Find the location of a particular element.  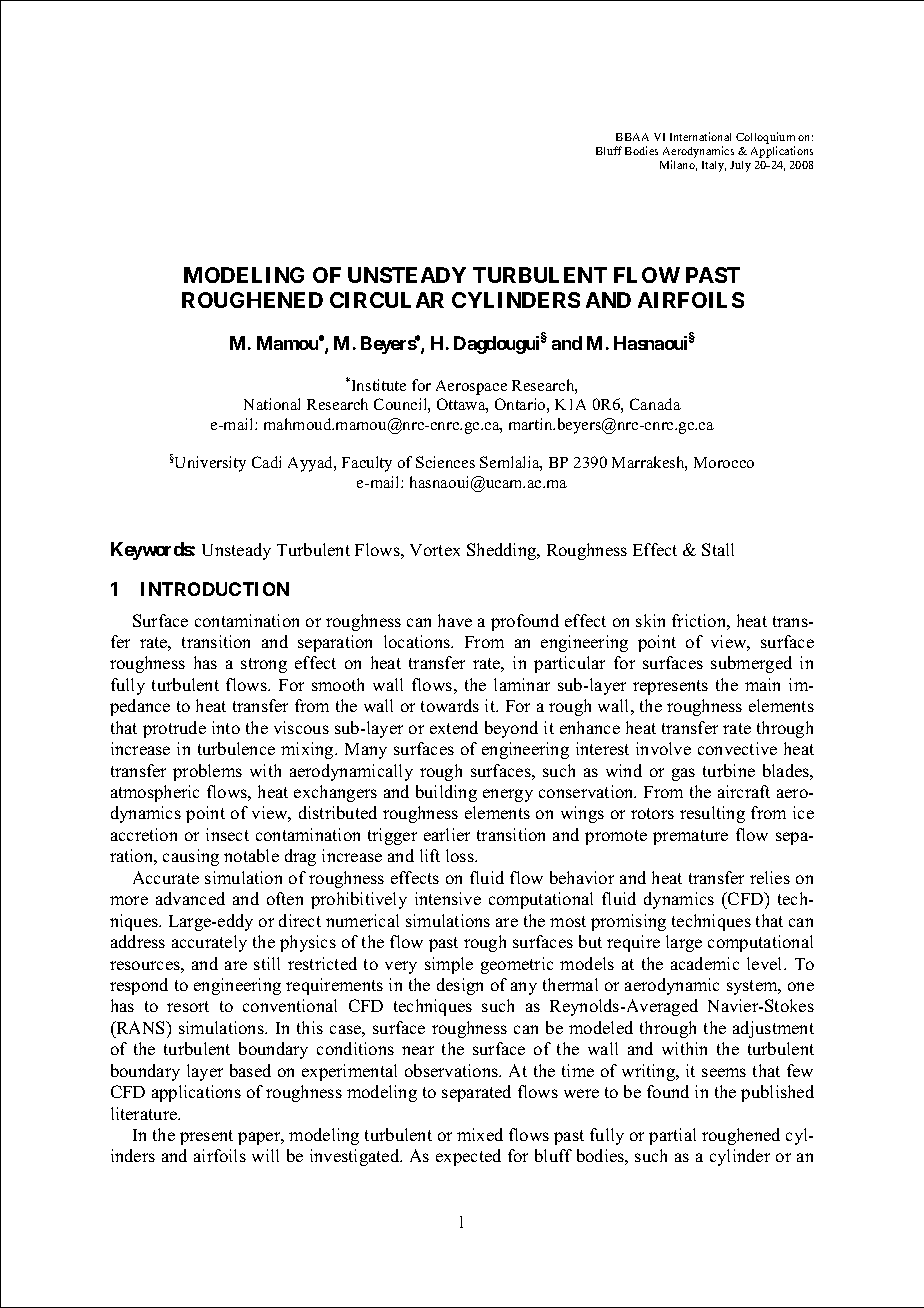

strong is located at coordinates (264, 665).
